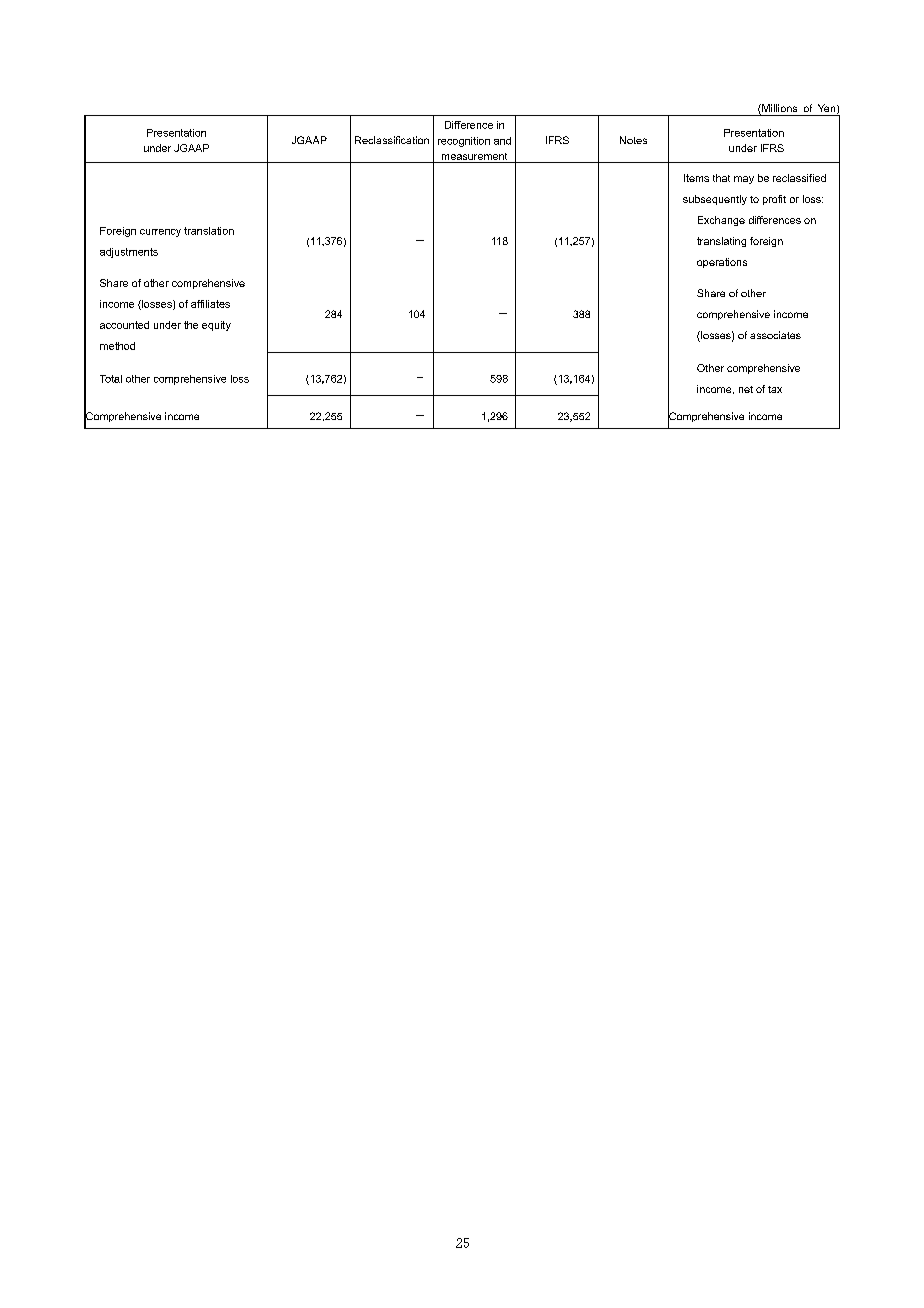 This screenshot has width=924, height=1308. What do you see at coordinates (209, 231) in the screenshot?
I see `translation` at bounding box center [209, 231].
